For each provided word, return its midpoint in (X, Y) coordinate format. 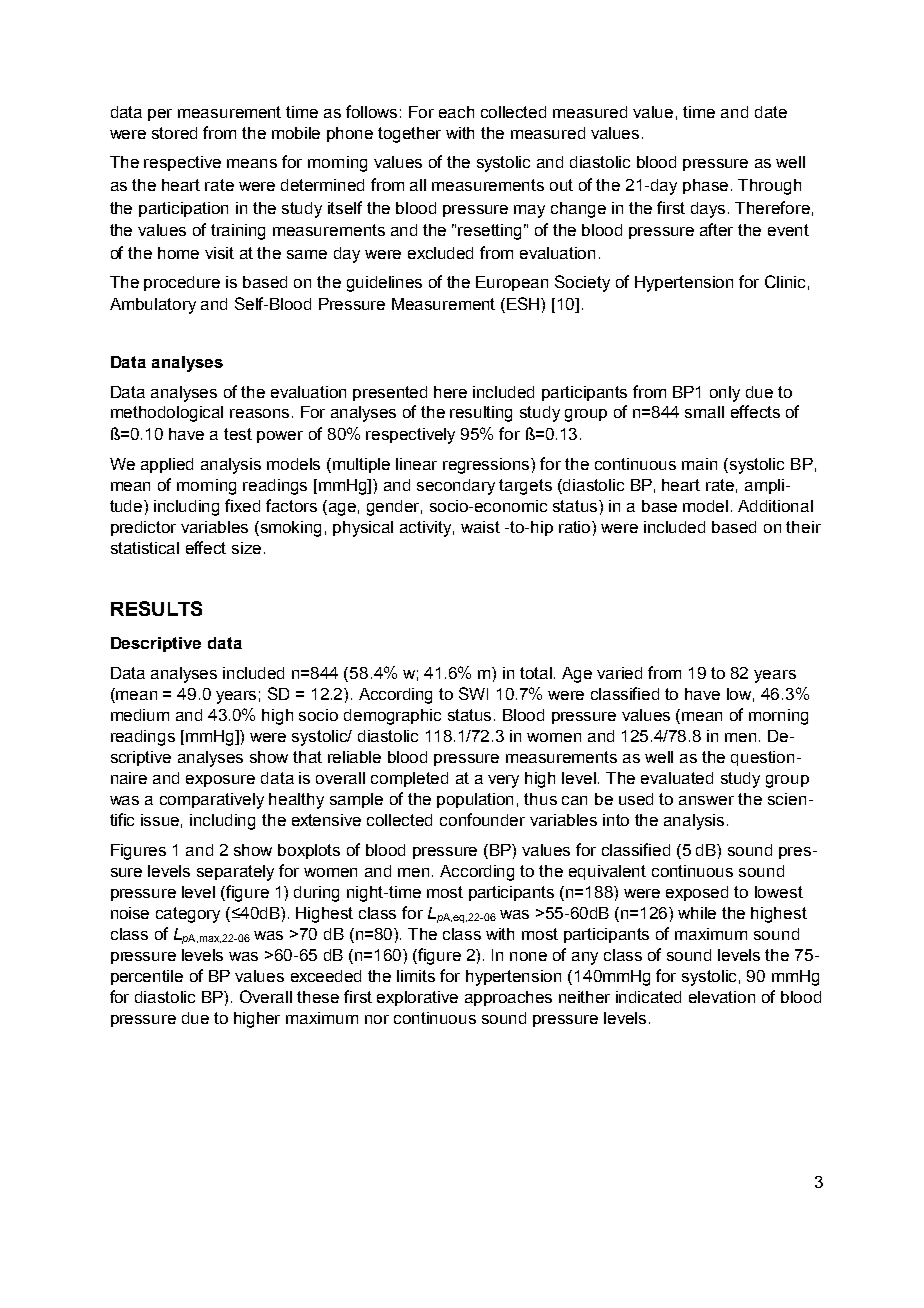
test (238, 434)
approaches (508, 998)
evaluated (677, 778)
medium (140, 715)
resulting (481, 414)
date (771, 112)
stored (174, 133)
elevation (722, 997)
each (456, 112)
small (704, 412)
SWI (473, 693)
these (318, 997)
